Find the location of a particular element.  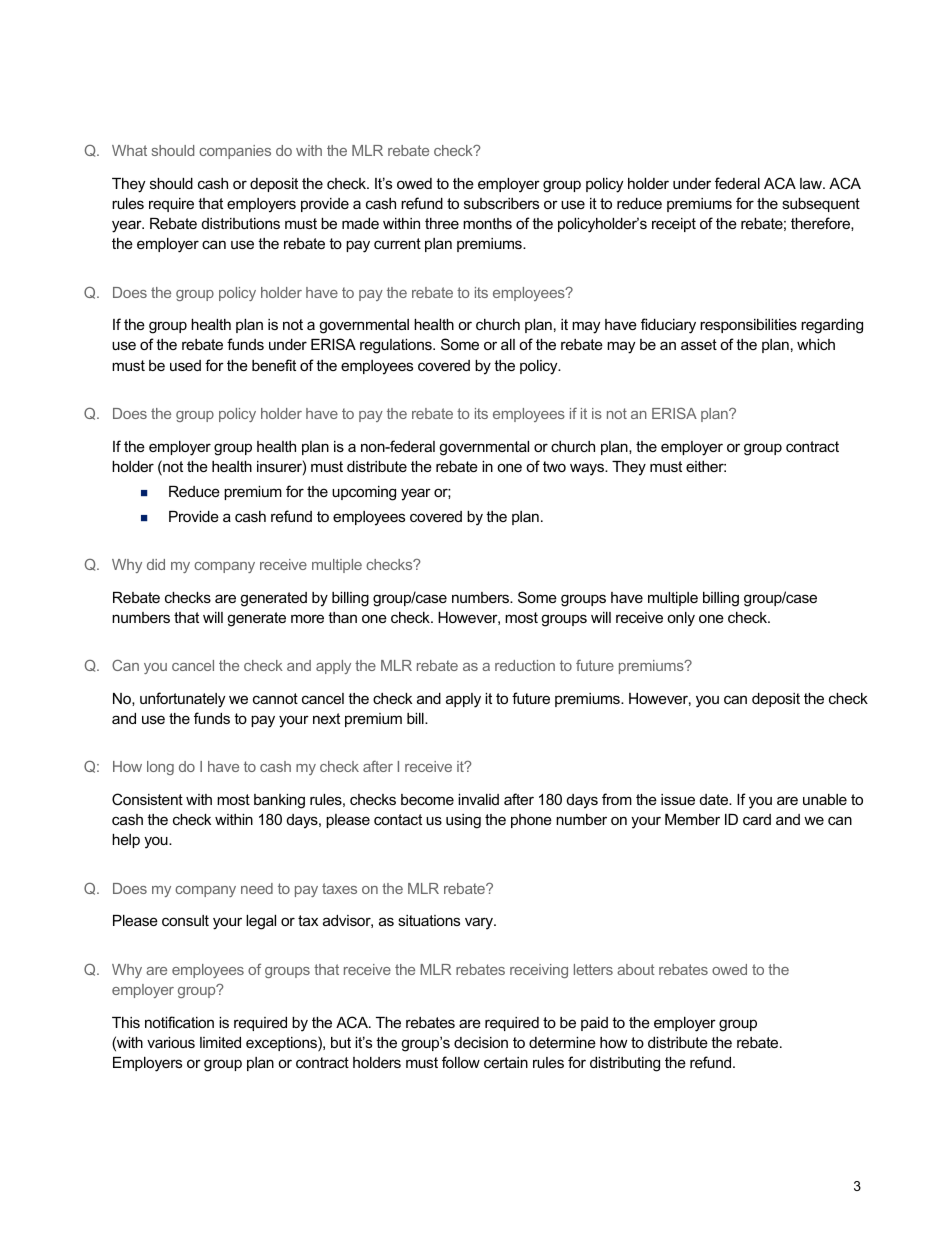

using is located at coordinates (463, 821).
